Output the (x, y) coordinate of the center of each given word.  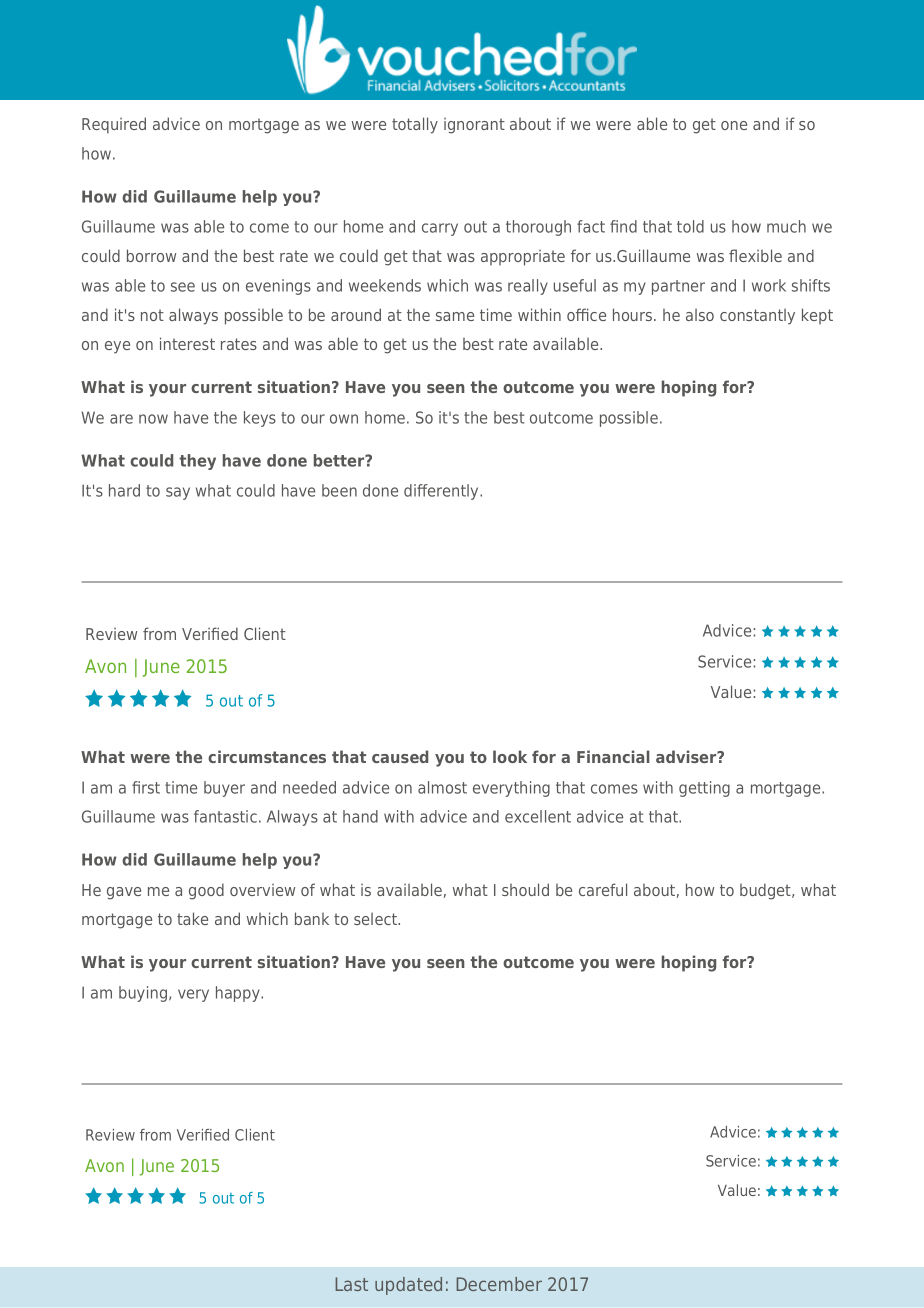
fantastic (225, 816)
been (339, 490)
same (455, 316)
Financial (613, 756)
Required (114, 125)
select (377, 919)
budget (766, 891)
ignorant (474, 126)
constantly (757, 317)
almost (442, 787)
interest (187, 343)
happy (239, 994)
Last (351, 1284)
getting (704, 789)
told (690, 226)
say (178, 493)
